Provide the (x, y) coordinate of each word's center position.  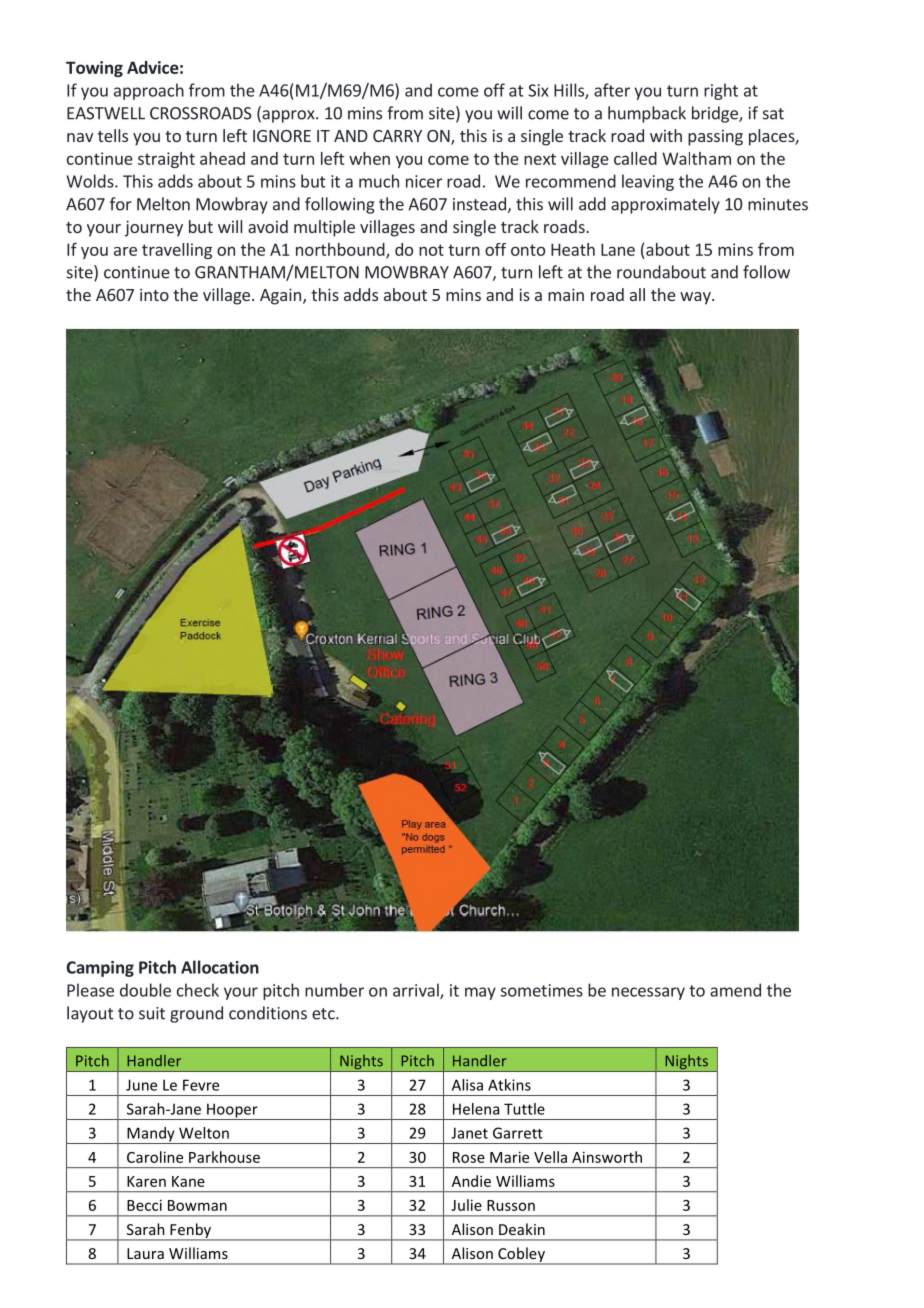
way (696, 298)
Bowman (197, 1205)
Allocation (220, 967)
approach (149, 91)
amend (735, 990)
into (154, 294)
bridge (716, 114)
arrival (417, 991)
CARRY (397, 136)
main (566, 294)
